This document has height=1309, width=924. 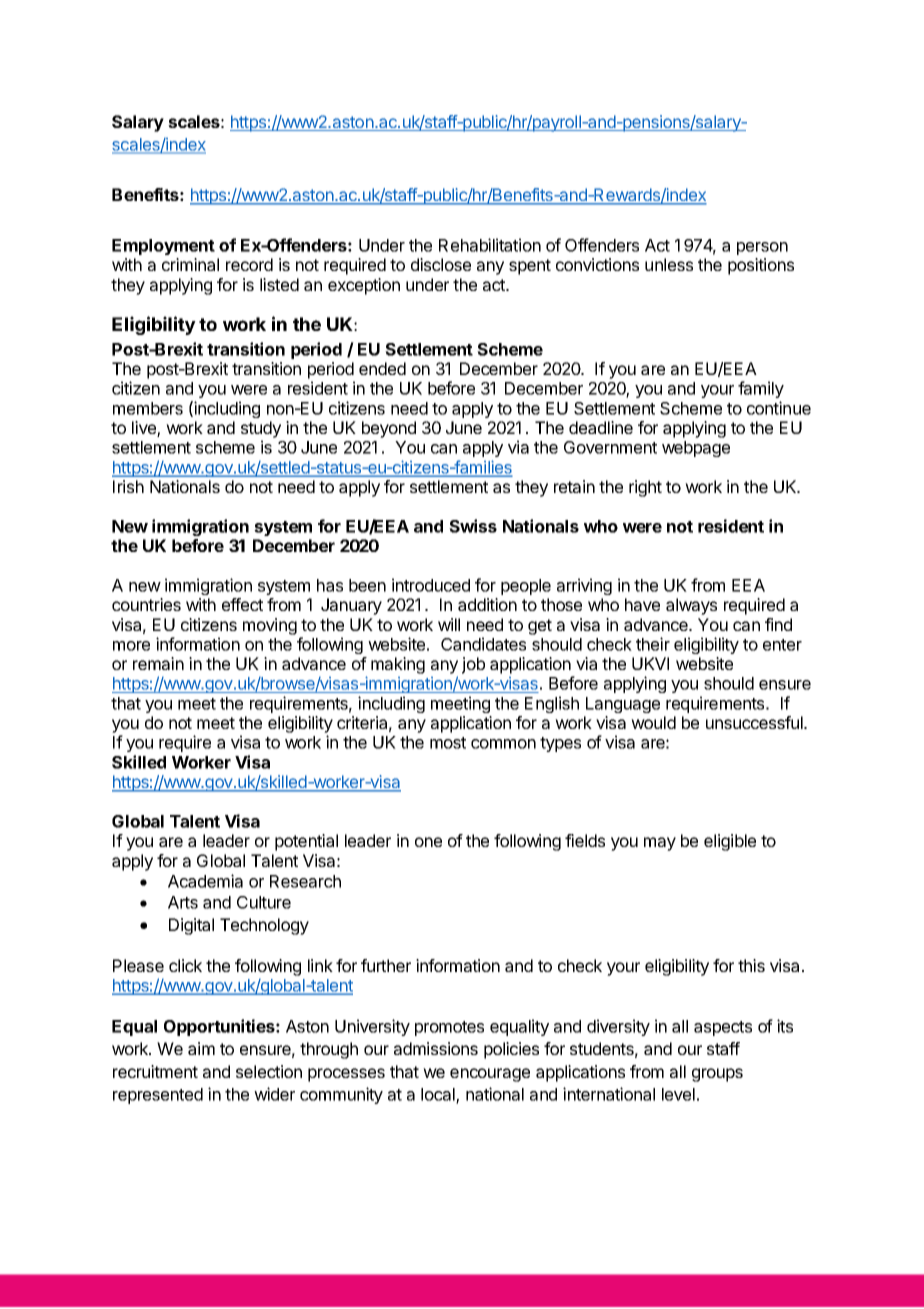 What do you see at coordinates (201, 1048) in the document?
I see `aim` at bounding box center [201, 1048].
